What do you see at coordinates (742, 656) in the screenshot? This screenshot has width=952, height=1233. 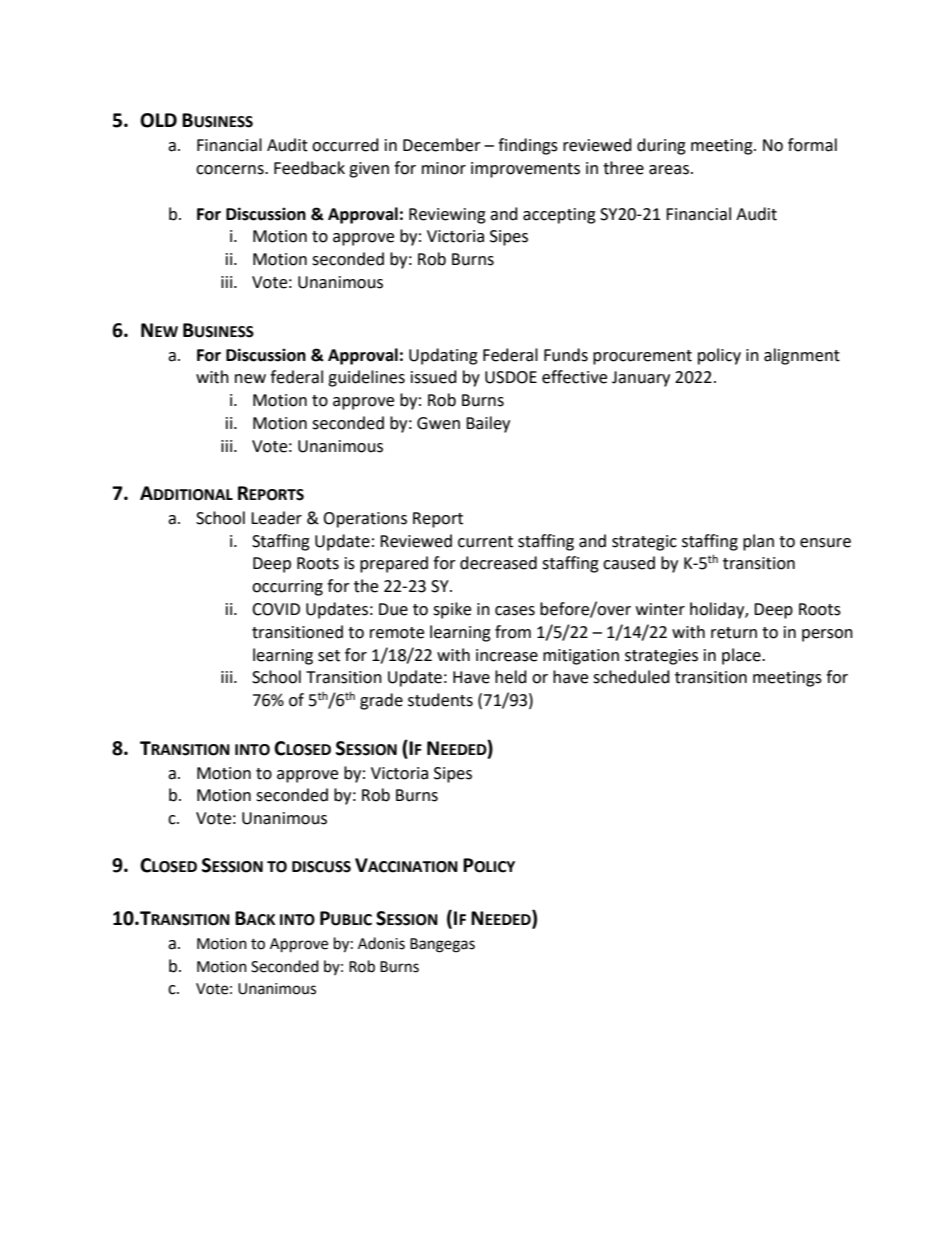 I see `place` at bounding box center [742, 656].
